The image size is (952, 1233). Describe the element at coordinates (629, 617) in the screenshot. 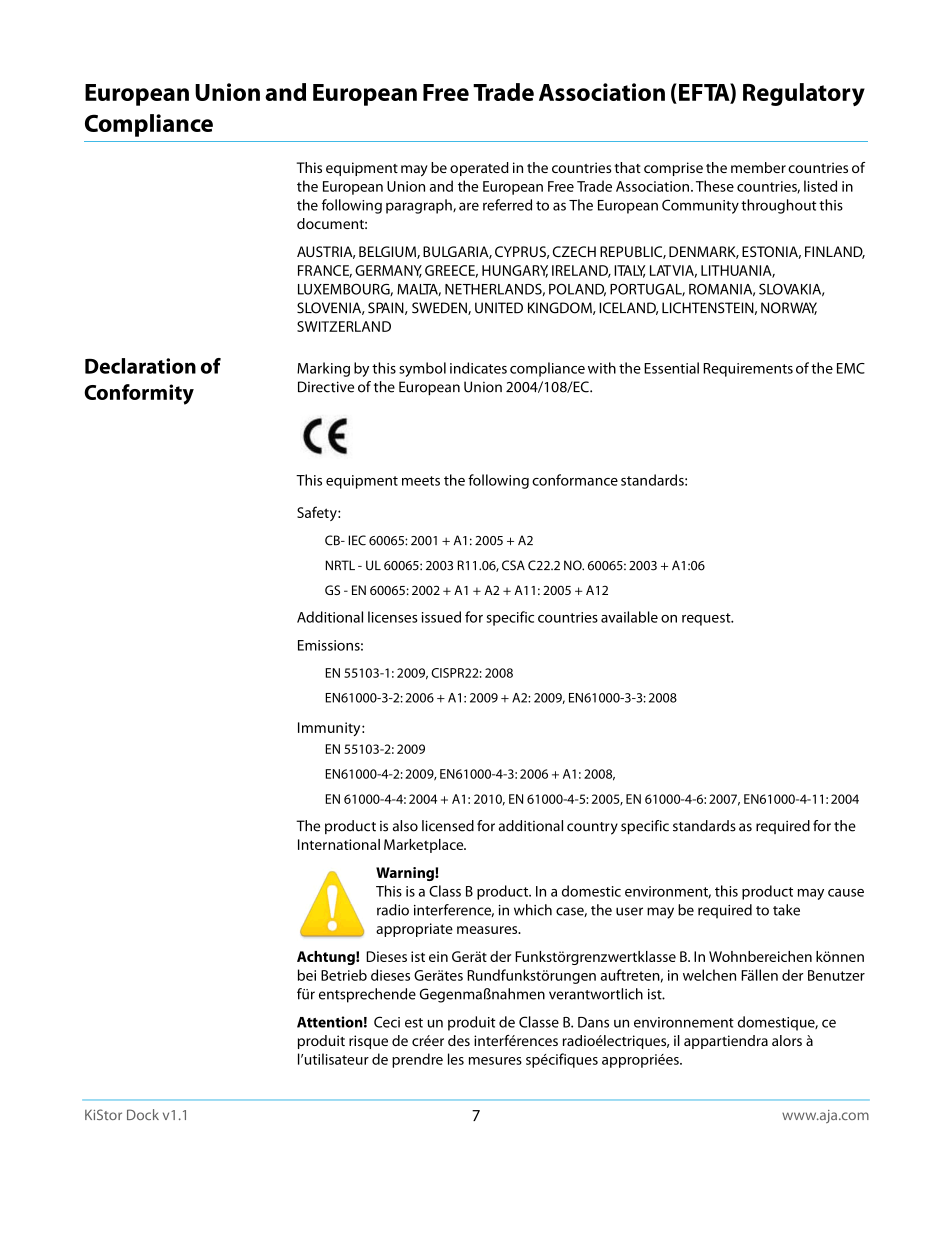

I see `available` at that location.
